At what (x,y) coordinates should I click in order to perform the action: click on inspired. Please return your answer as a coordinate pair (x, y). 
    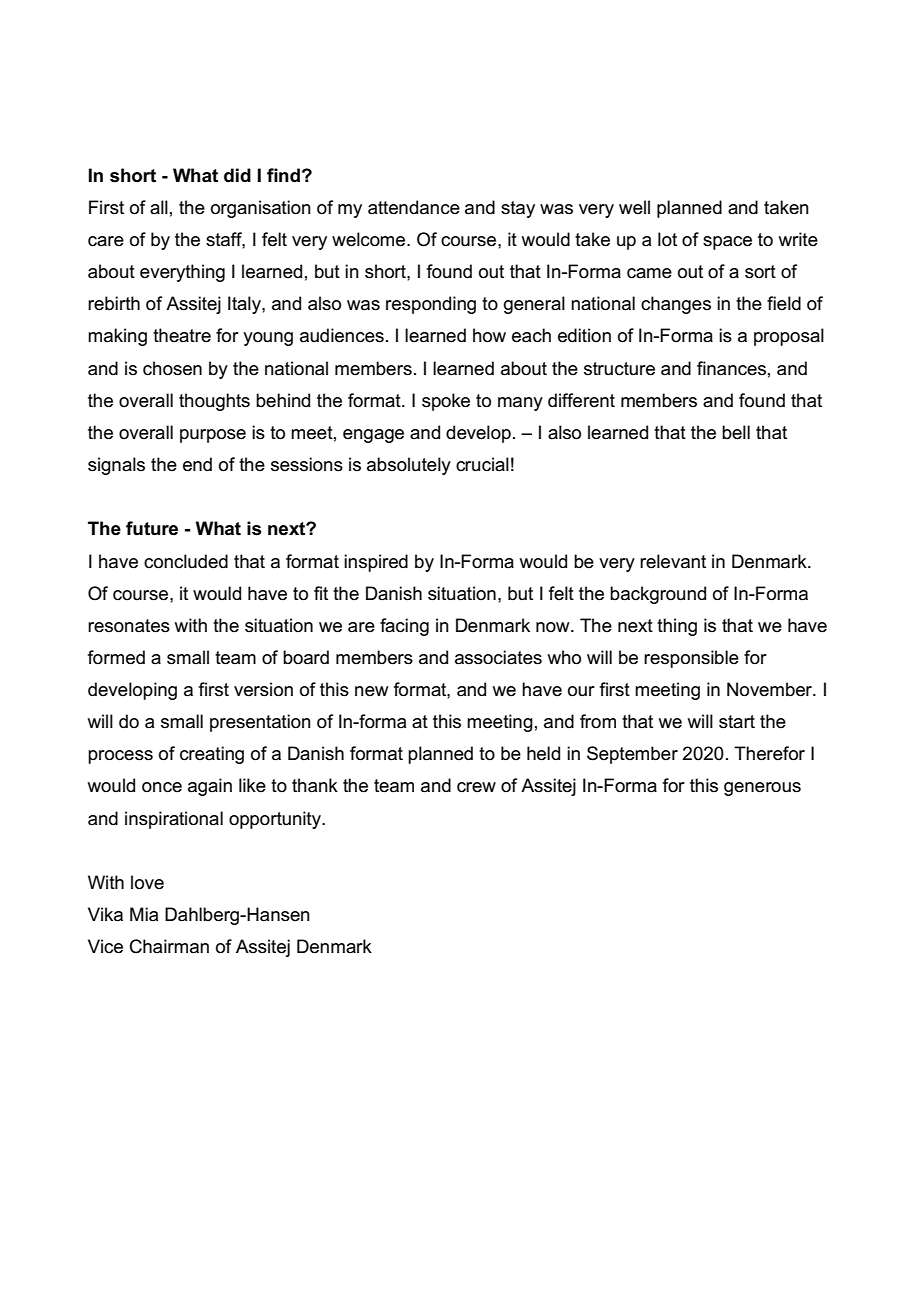
    Looking at the image, I should click on (376, 563).
